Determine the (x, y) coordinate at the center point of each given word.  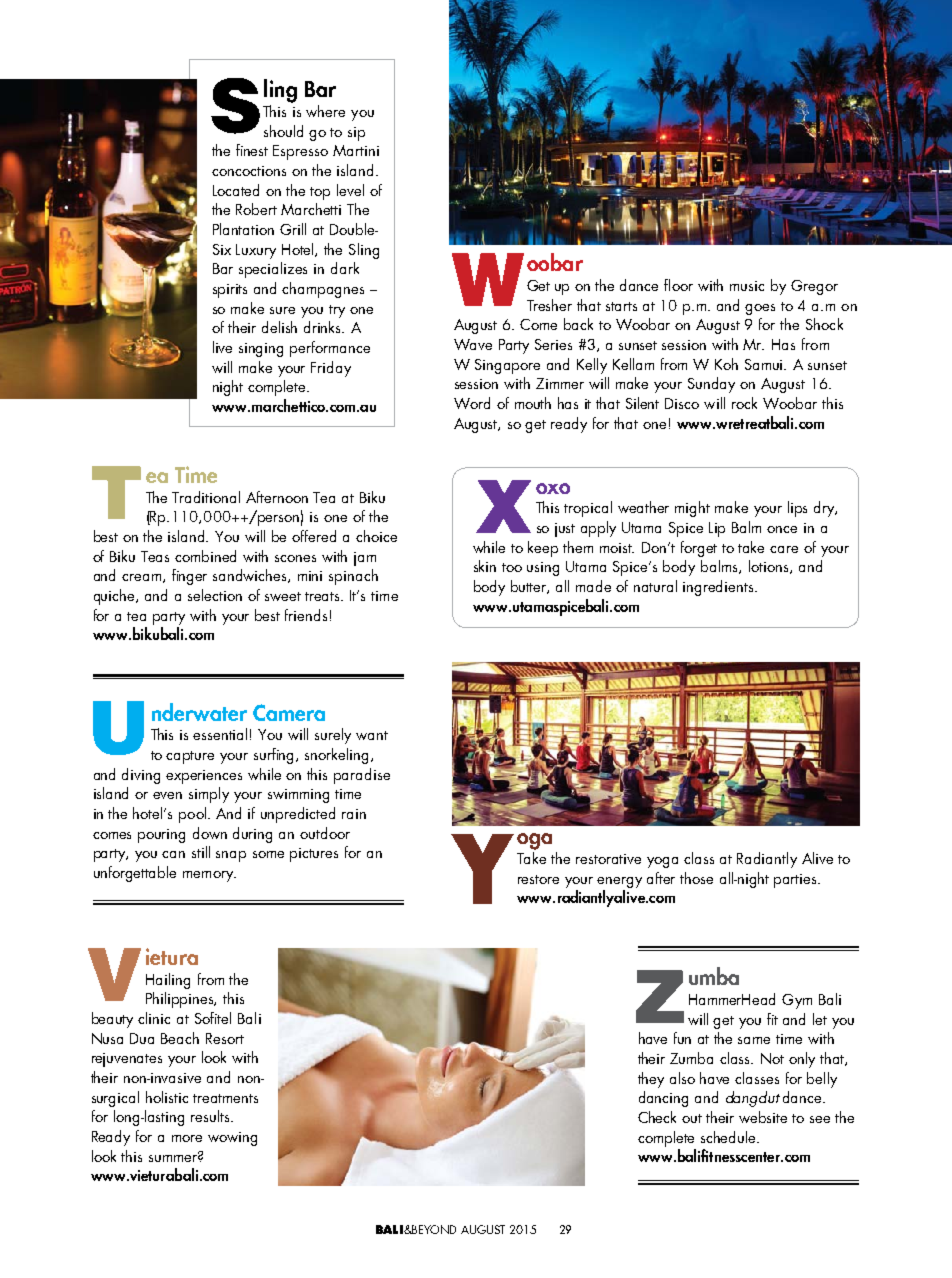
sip (356, 134)
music (747, 286)
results (211, 1116)
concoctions (249, 171)
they (651, 1080)
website (763, 1117)
